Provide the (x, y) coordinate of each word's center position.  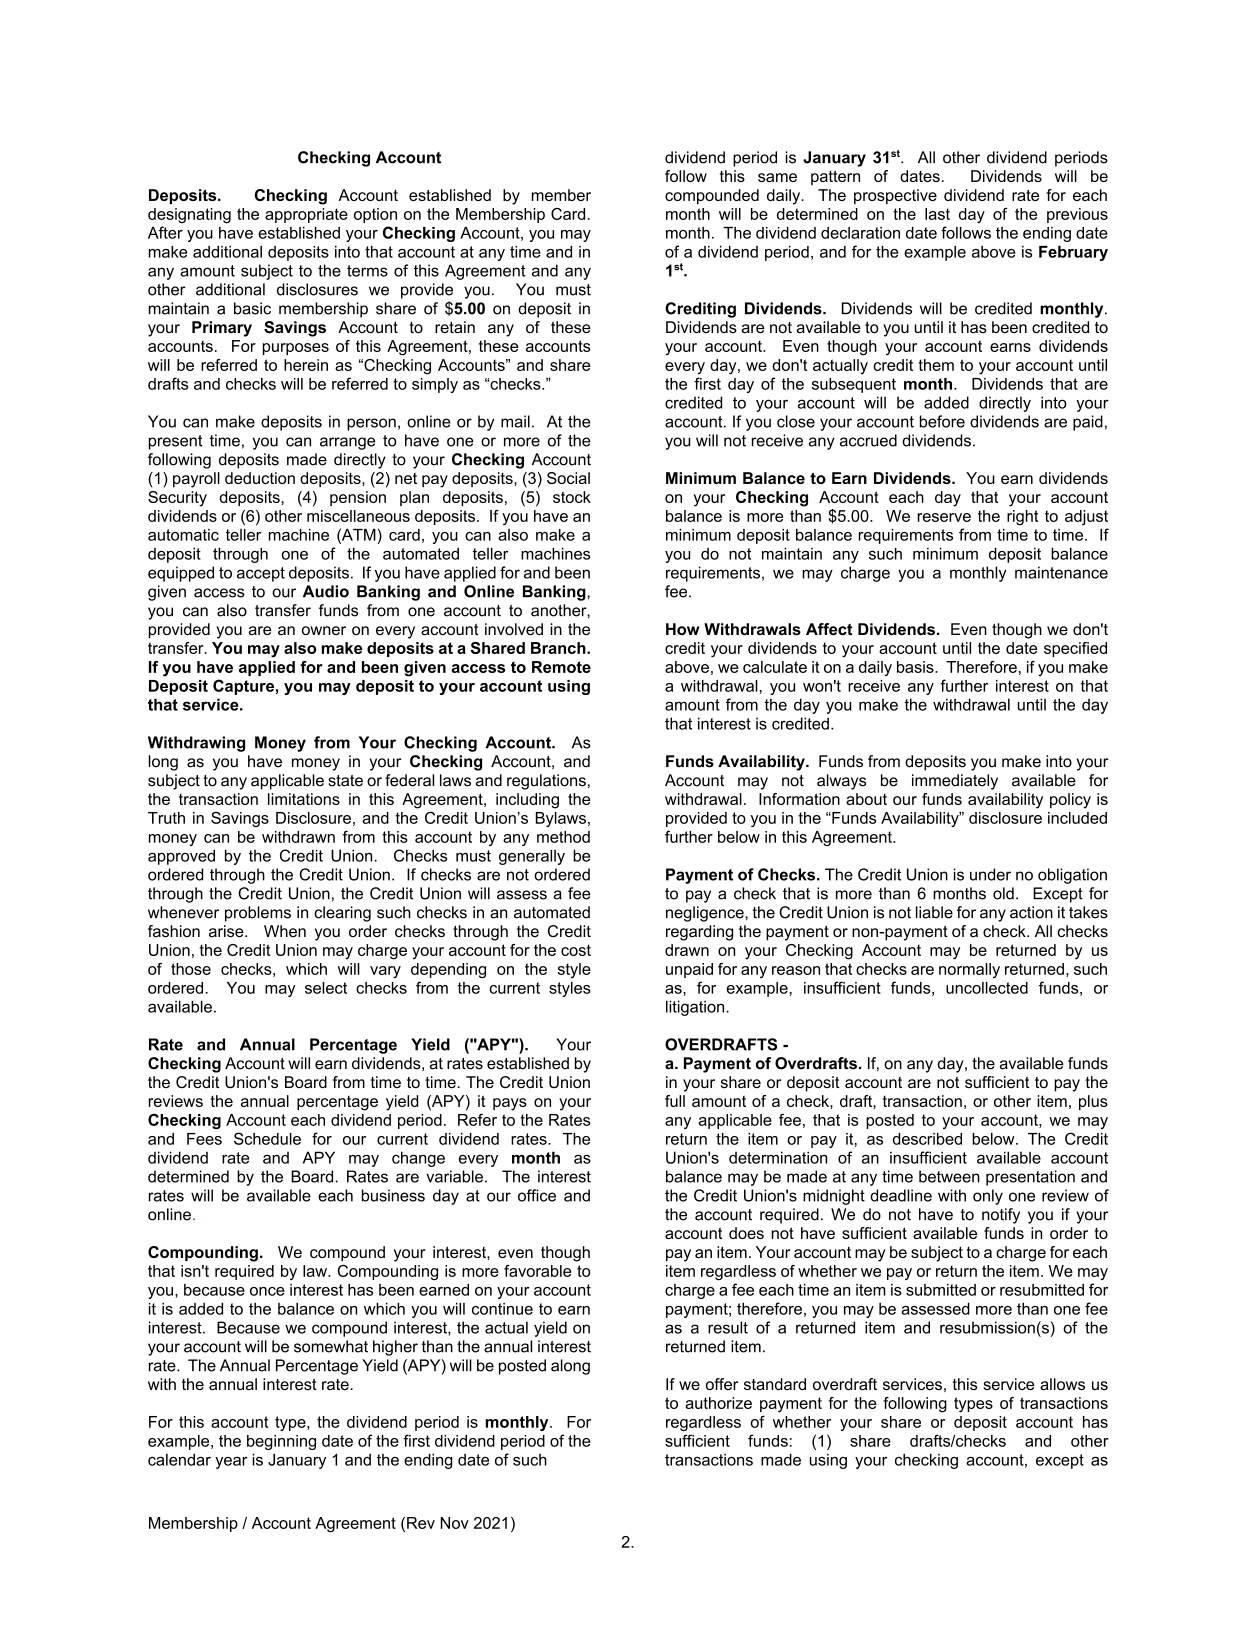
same (777, 177)
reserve (944, 517)
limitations (304, 799)
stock (572, 497)
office (537, 1195)
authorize (718, 1403)
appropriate (306, 215)
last (937, 214)
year (231, 1463)
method (563, 837)
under (990, 874)
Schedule (267, 1138)
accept (261, 574)
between (949, 1176)
